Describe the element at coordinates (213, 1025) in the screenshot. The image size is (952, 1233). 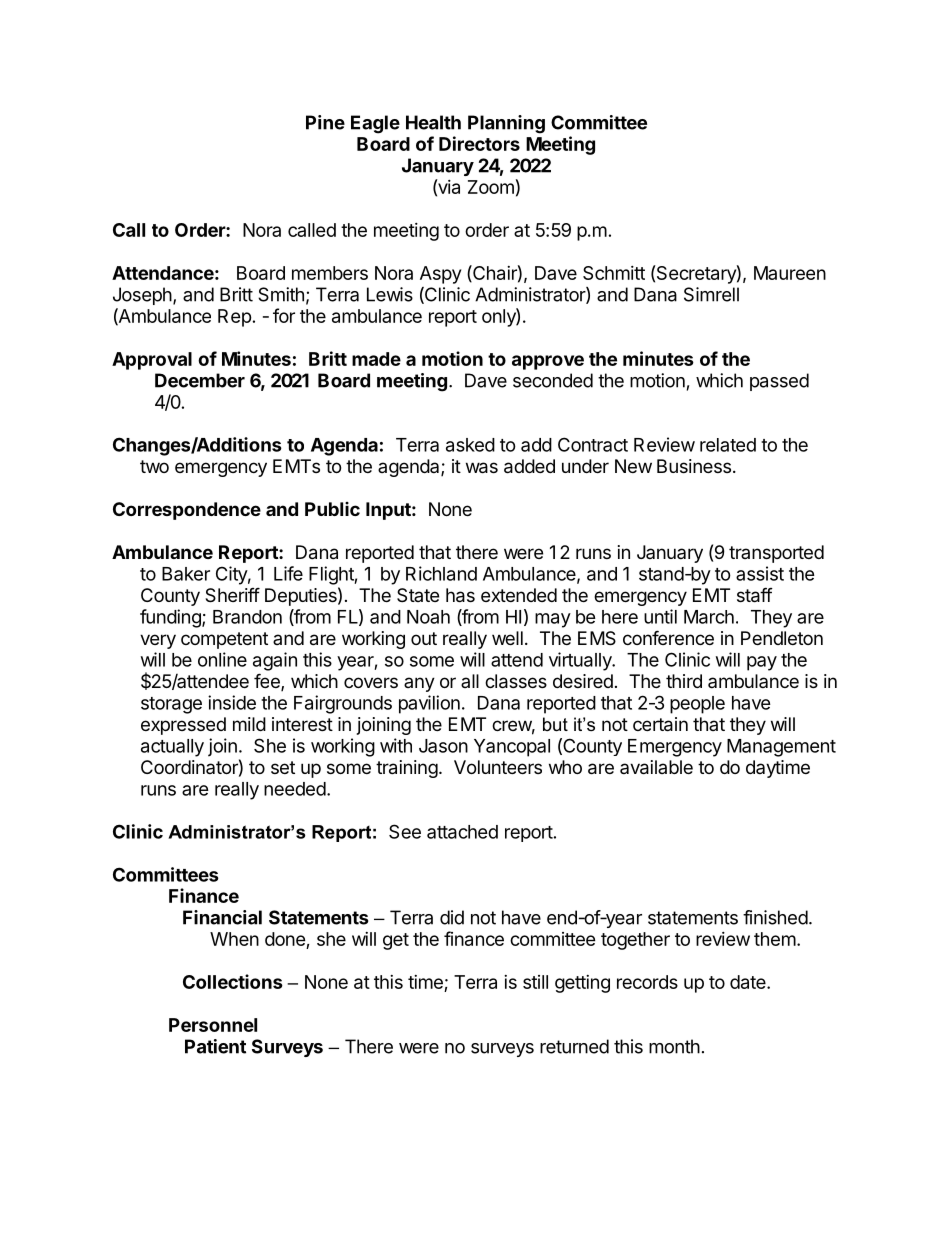
I see `Personnel` at that location.
